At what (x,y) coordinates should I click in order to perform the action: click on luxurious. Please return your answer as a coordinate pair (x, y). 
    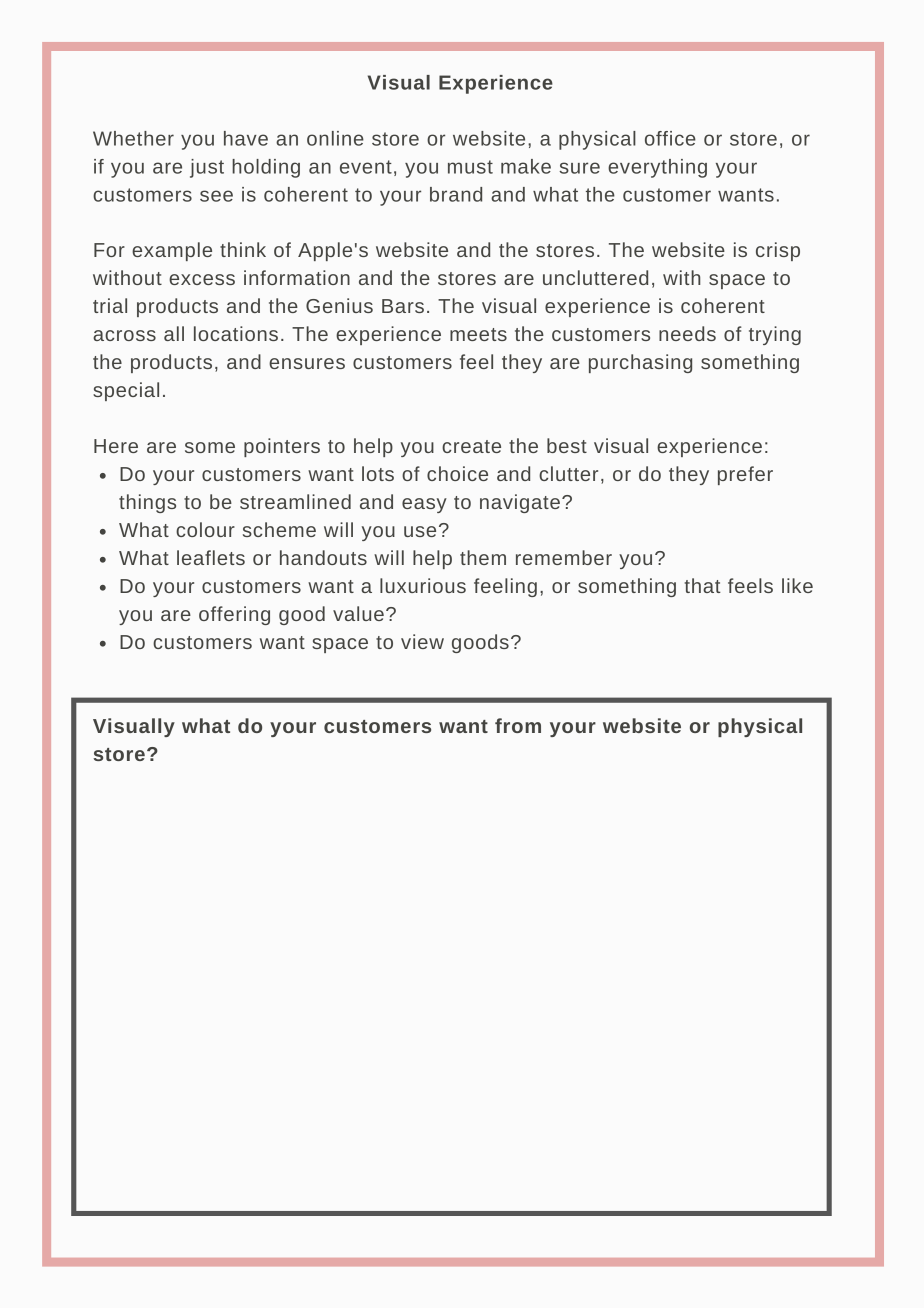
    Looking at the image, I should click on (423, 585).
